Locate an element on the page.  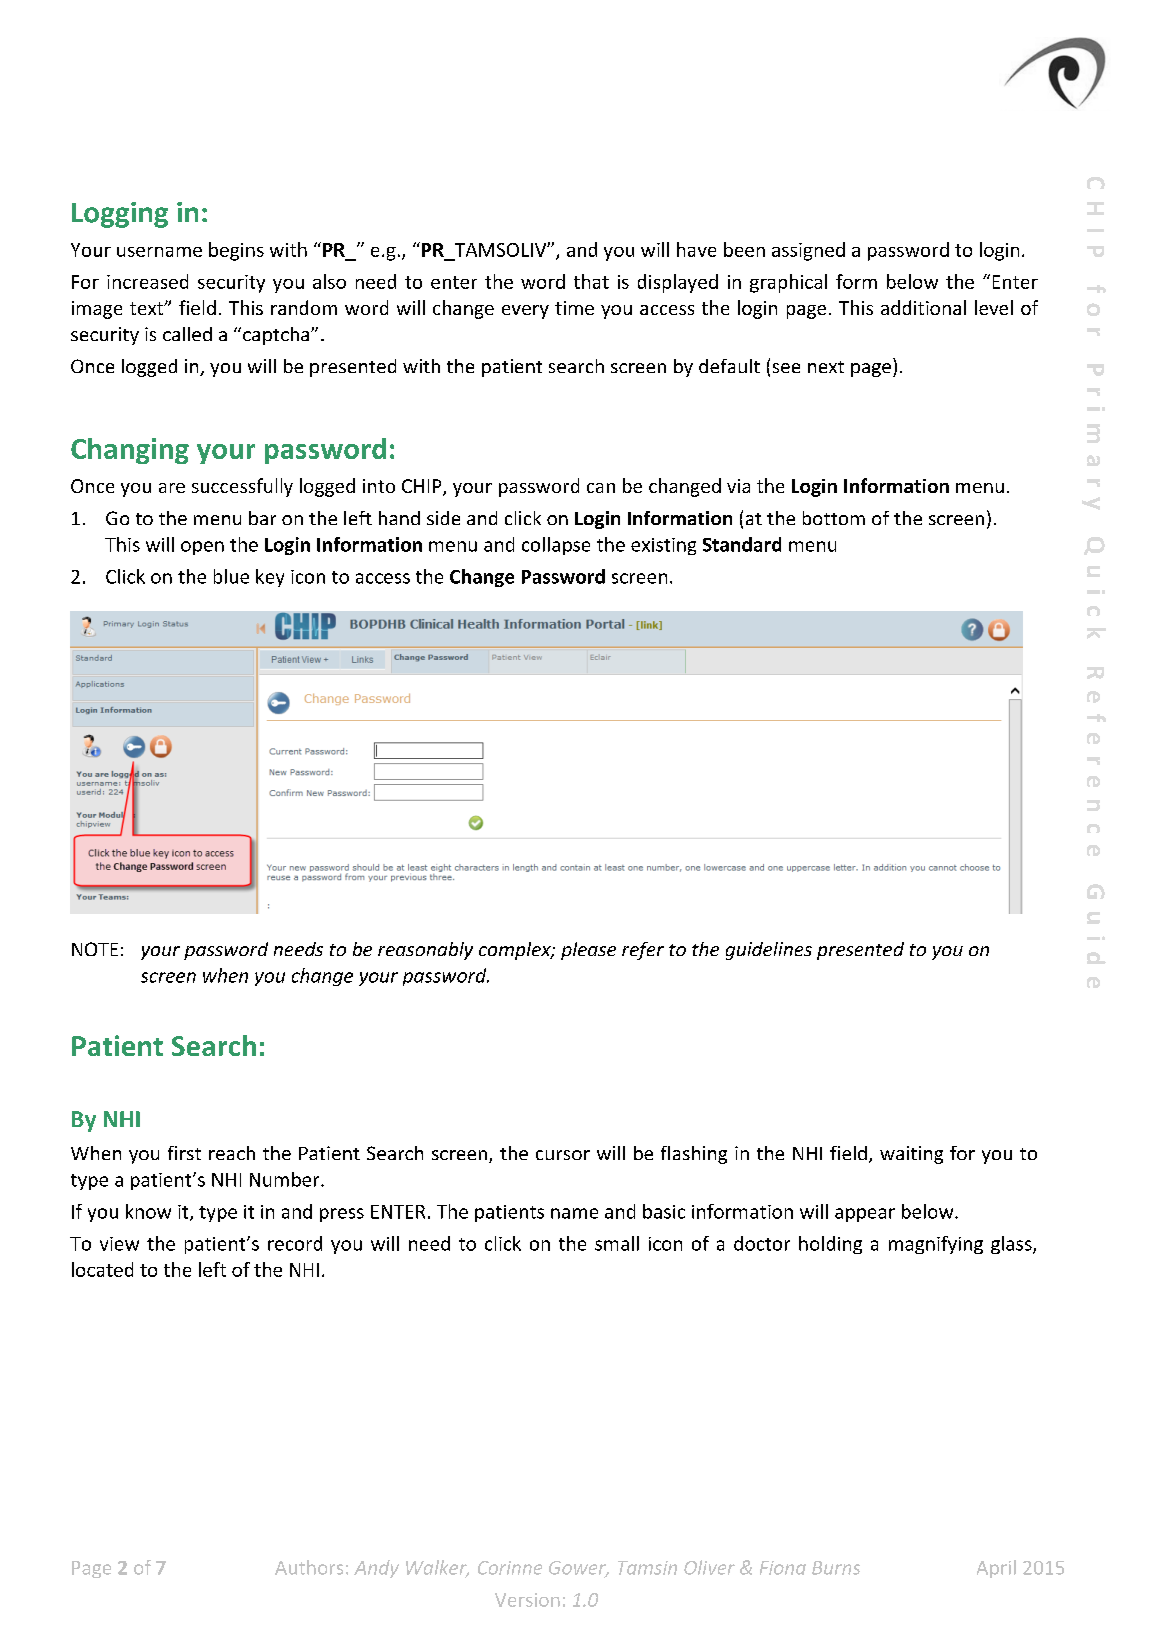
Authors is located at coordinates (309, 1567).
